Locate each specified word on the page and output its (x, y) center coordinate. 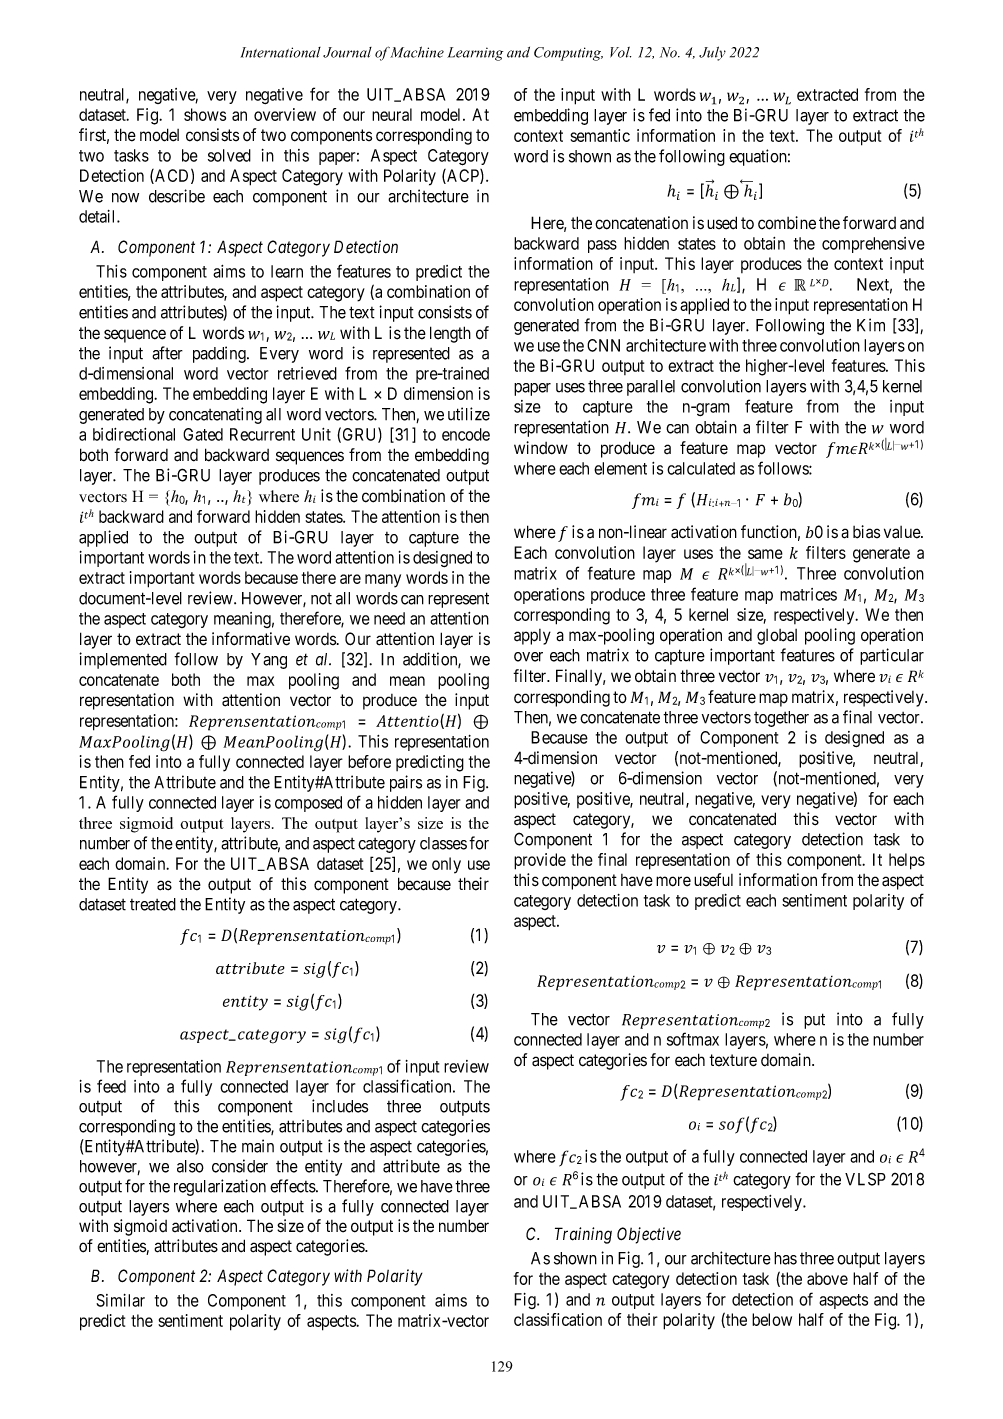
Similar (120, 1300)
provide (540, 861)
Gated (203, 434)
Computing (568, 54)
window (541, 448)
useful (713, 880)
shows (205, 114)
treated (153, 904)
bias (866, 532)
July (712, 53)
